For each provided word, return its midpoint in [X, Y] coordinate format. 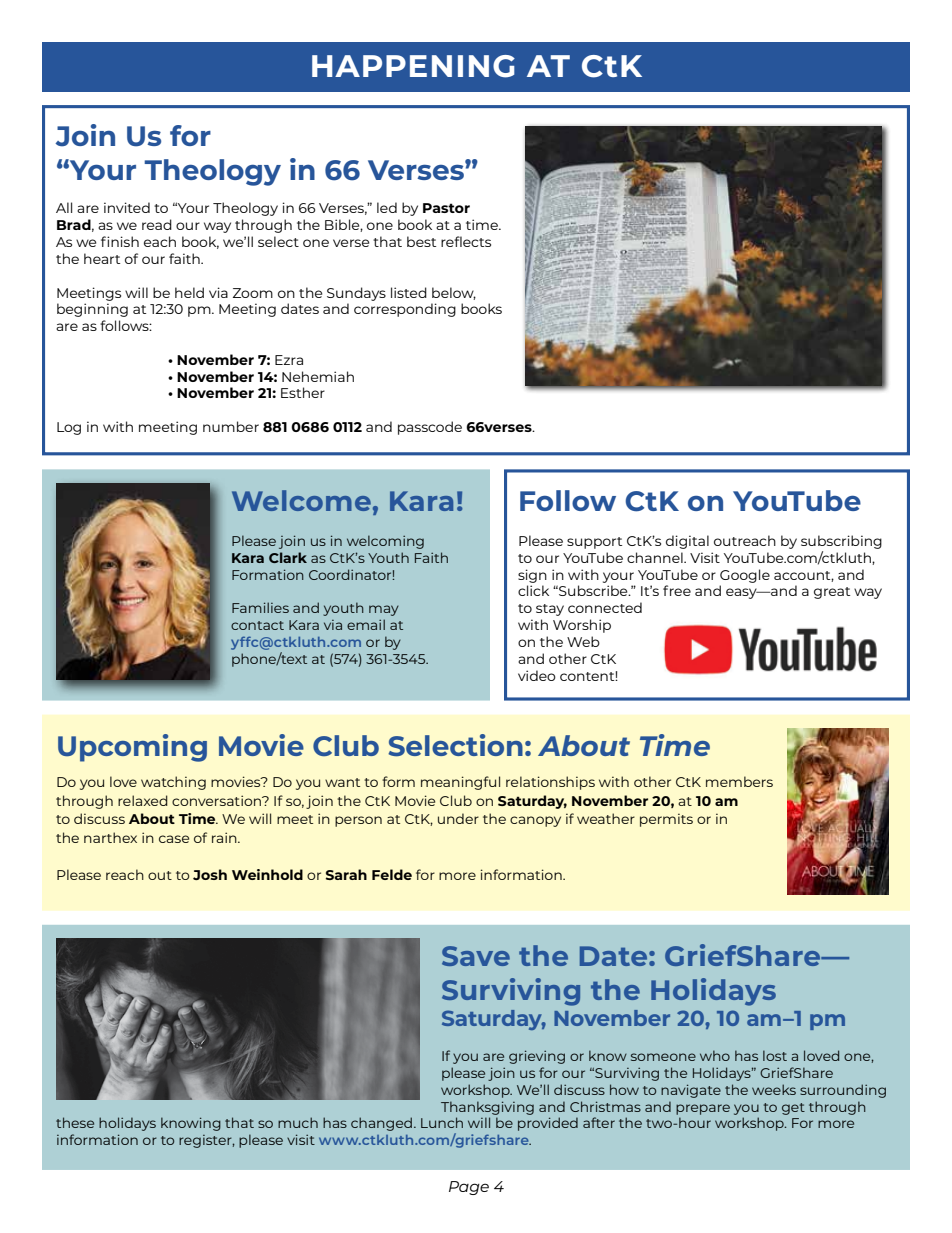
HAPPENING [413, 66]
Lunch [442, 1122]
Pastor [446, 208]
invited [127, 207]
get [793, 1109]
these [75, 1122]
